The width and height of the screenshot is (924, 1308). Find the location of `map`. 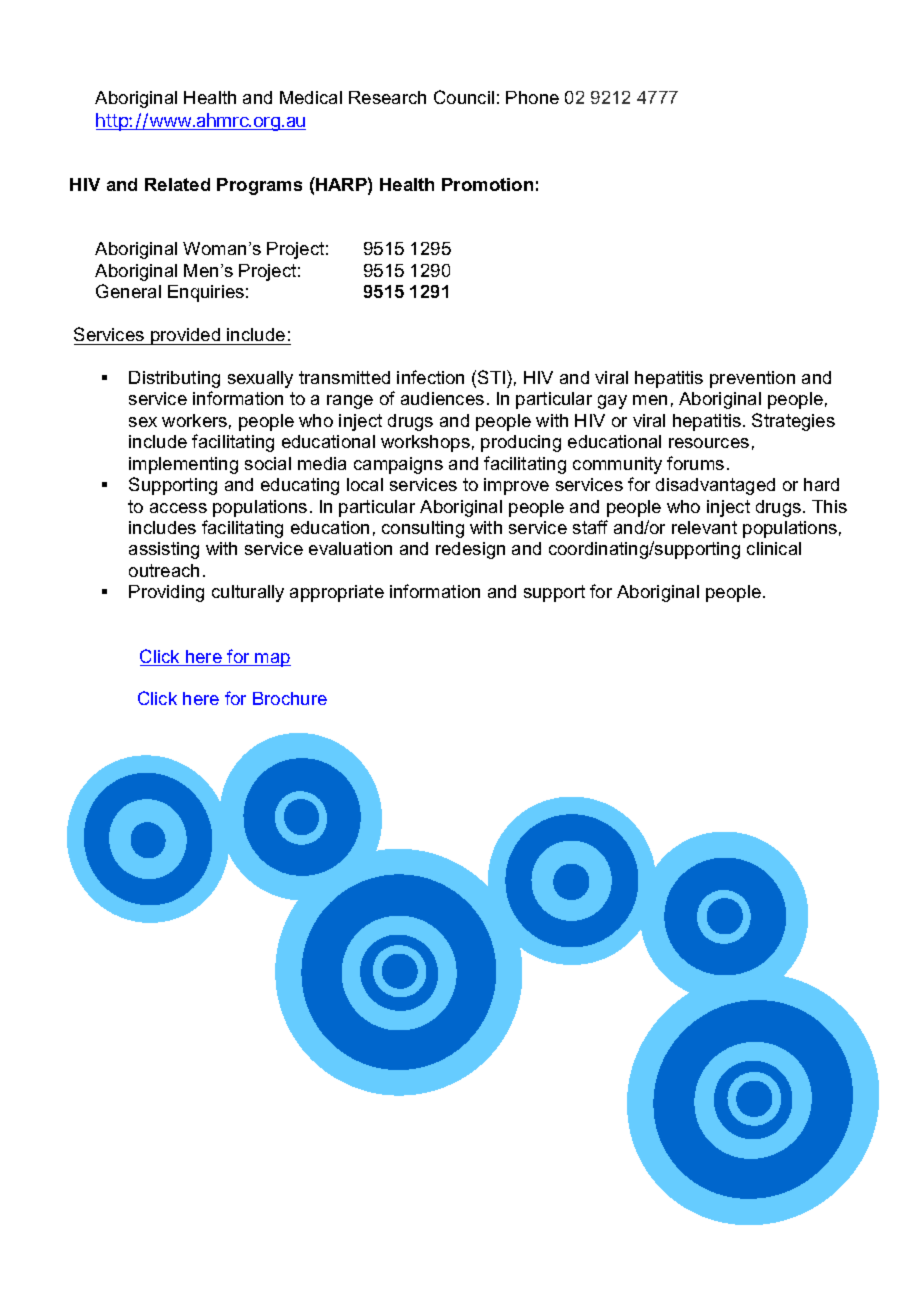

map is located at coordinates (272, 660).
